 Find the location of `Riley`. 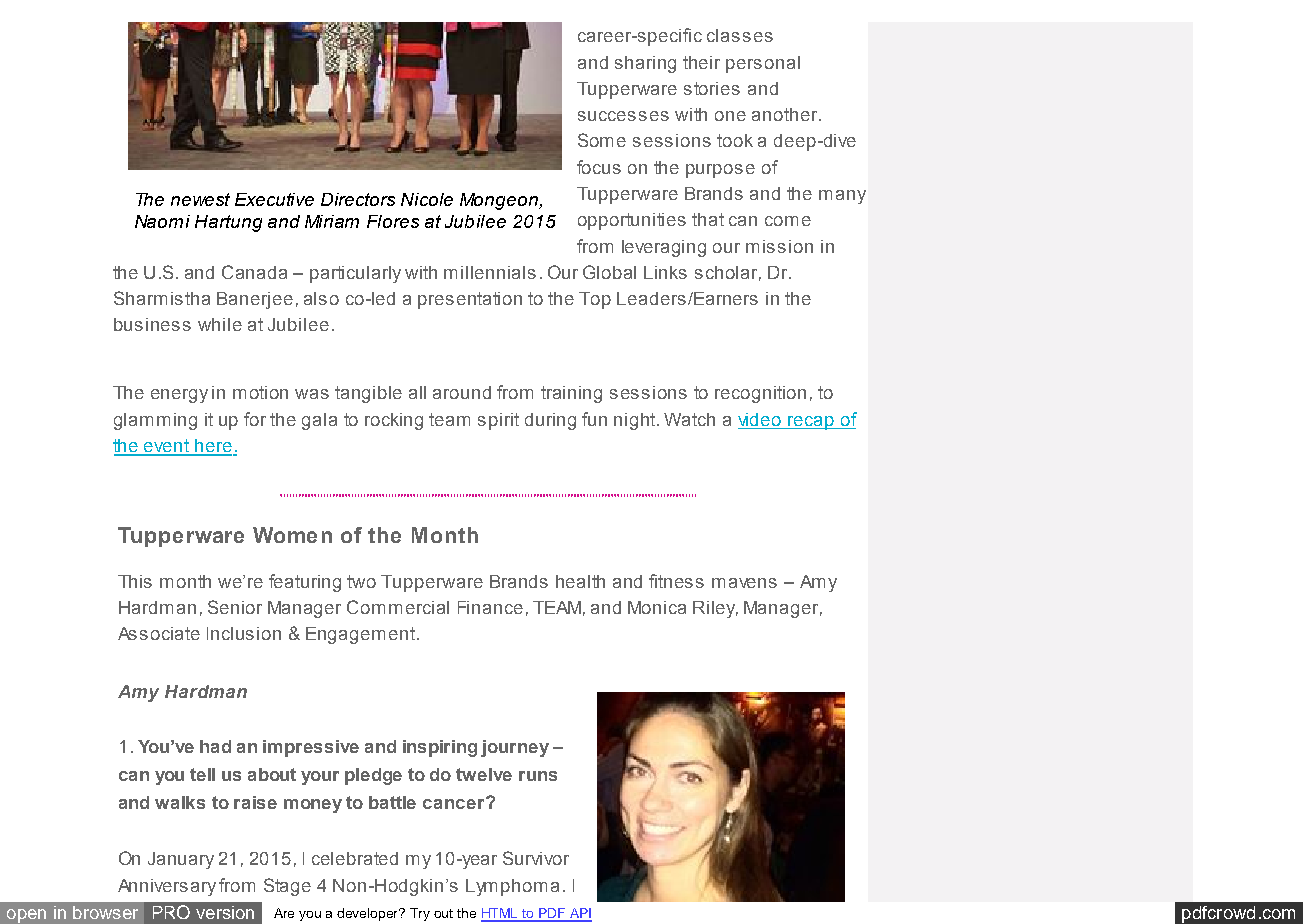

Riley is located at coordinates (715, 609).
